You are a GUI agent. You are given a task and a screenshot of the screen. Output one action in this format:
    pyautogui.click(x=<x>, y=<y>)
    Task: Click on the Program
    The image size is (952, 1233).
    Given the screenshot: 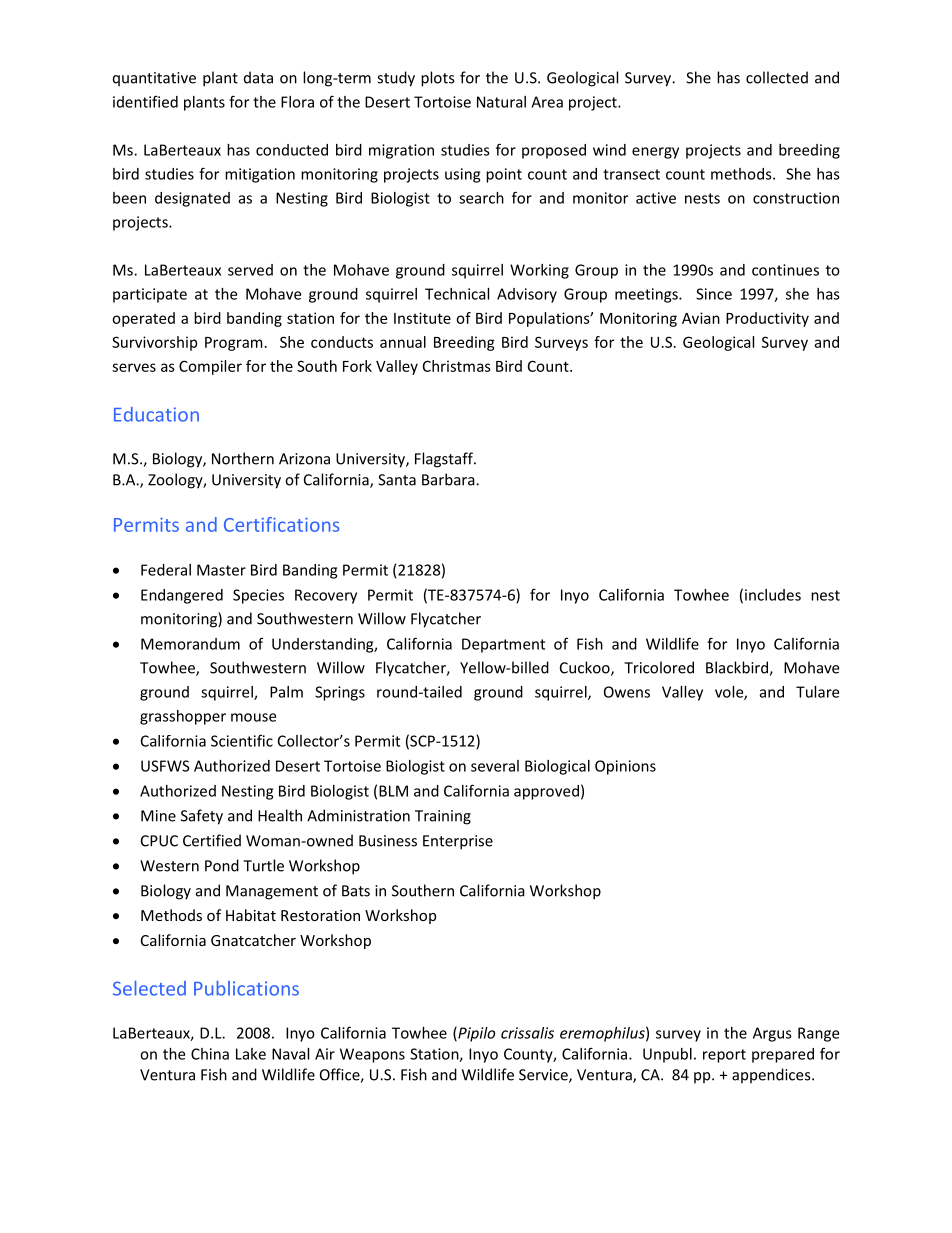 What is the action you would take?
    pyautogui.click(x=234, y=344)
